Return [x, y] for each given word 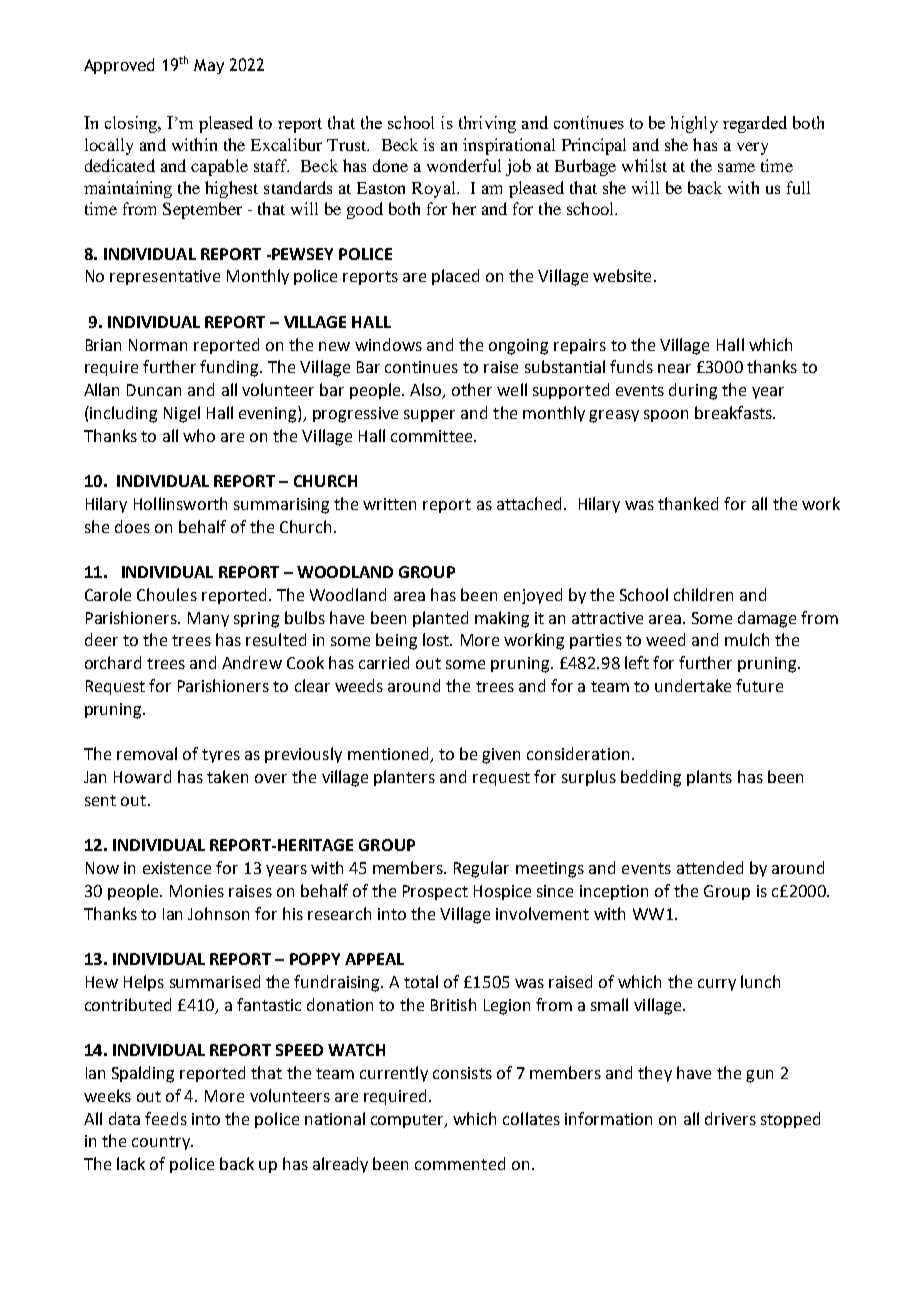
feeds [166, 1118]
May [209, 66]
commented [460, 1163]
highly [694, 124]
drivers [730, 1118]
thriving [487, 124]
